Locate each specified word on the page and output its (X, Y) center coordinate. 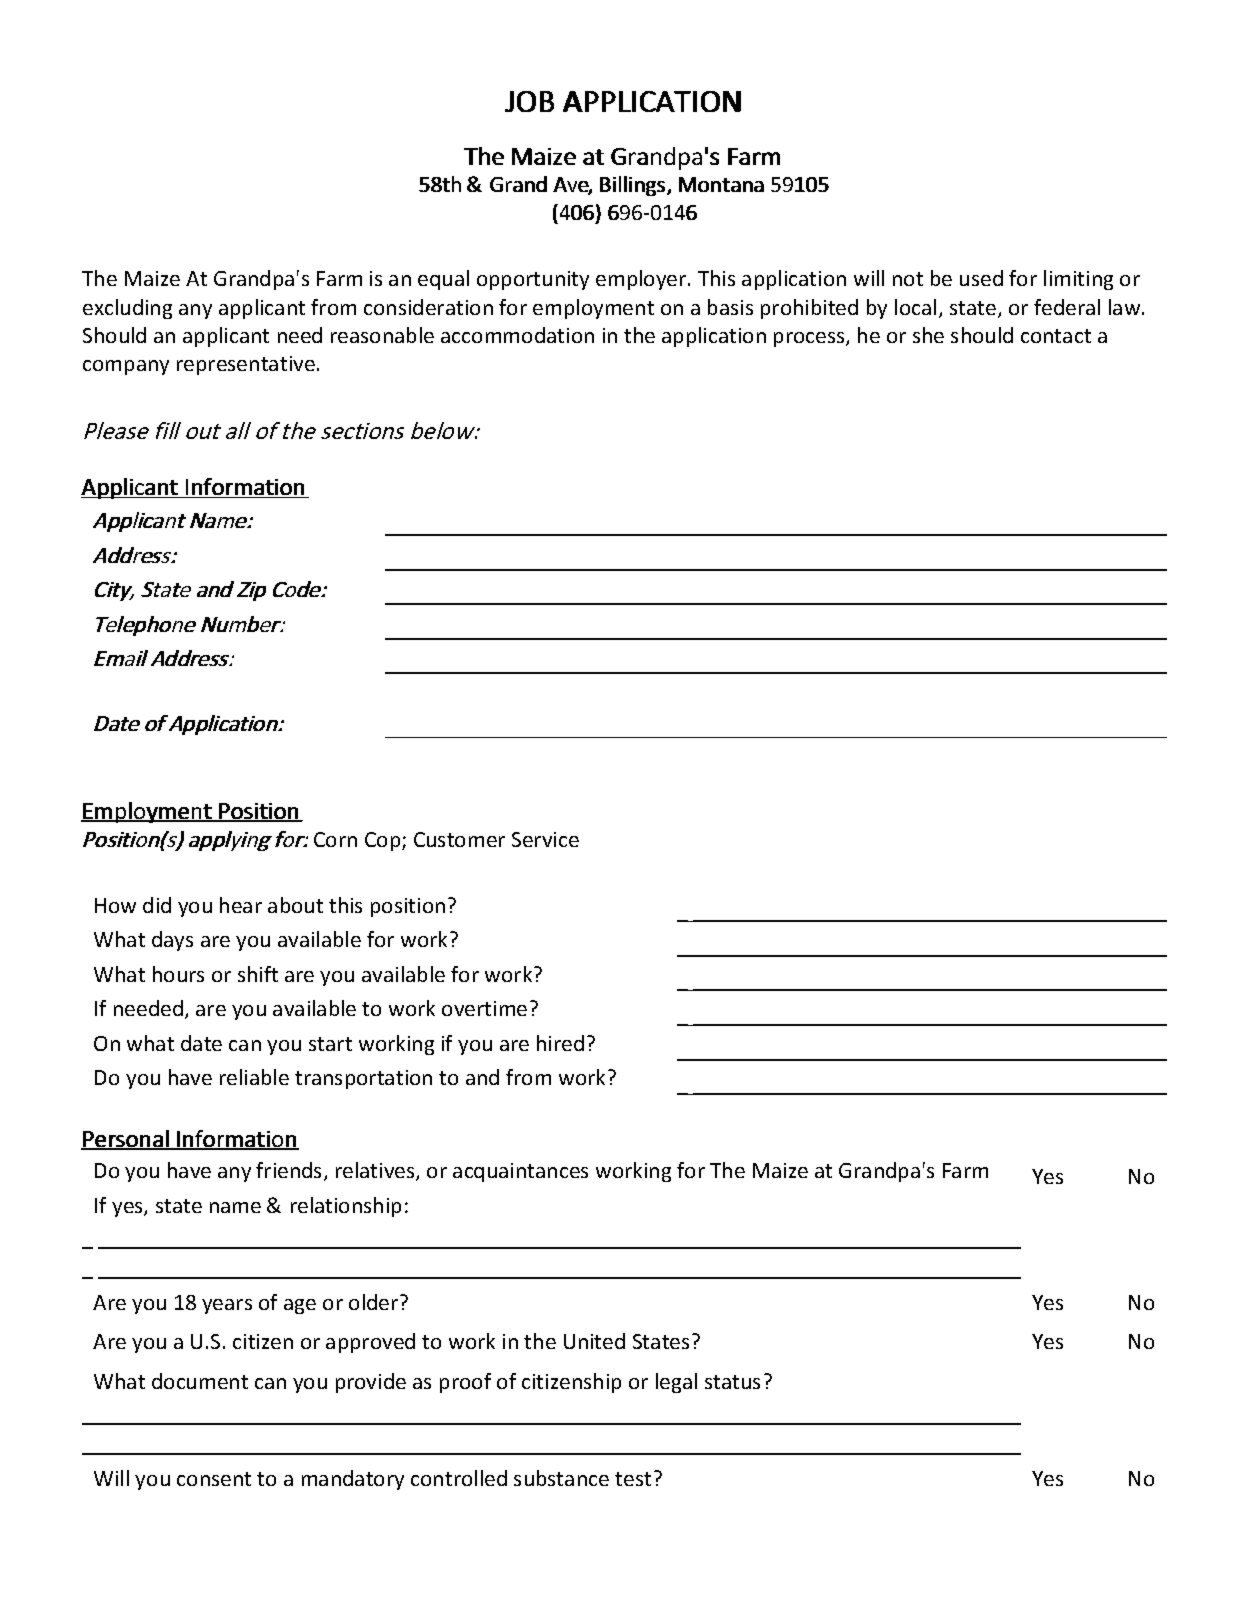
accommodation (517, 335)
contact (1056, 336)
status (732, 1382)
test (633, 1479)
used (981, 278)
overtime (484, 1008)
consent (214, 1479)
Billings (632, 186)
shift (258, 974)
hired (560, 1043)
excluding (127, 309)
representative (246, 365)
